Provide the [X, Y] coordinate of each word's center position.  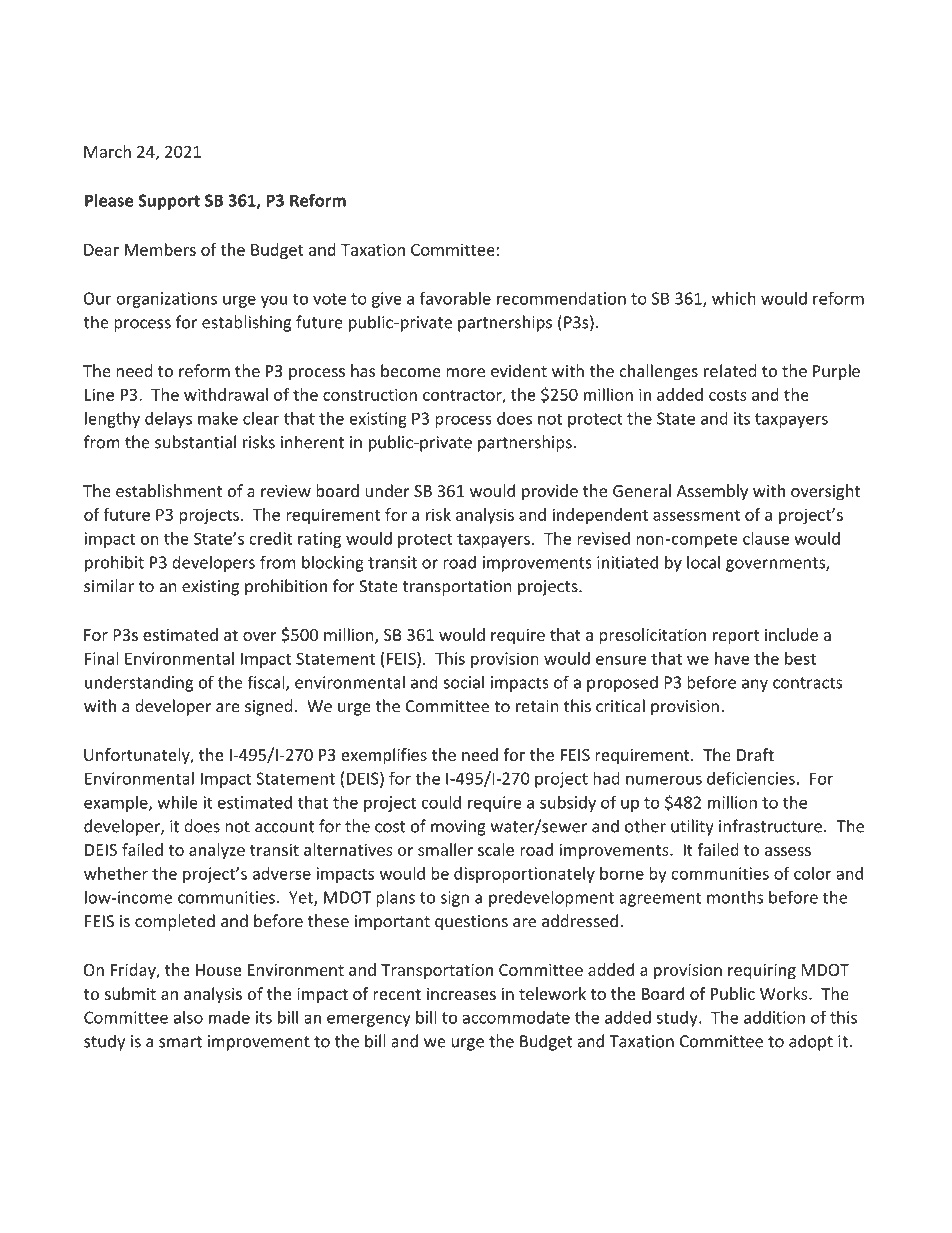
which [734, 298]
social [463, 682]
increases [461, 994]
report [736, 637]
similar [109, 586]
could [441, 802]
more [465, 372]
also [188, 1017]
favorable [455, 298]
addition [774, 1017]
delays [168, 420]
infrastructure [770, 826]
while [177, 802]
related [730, 370]
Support [169, 202]
